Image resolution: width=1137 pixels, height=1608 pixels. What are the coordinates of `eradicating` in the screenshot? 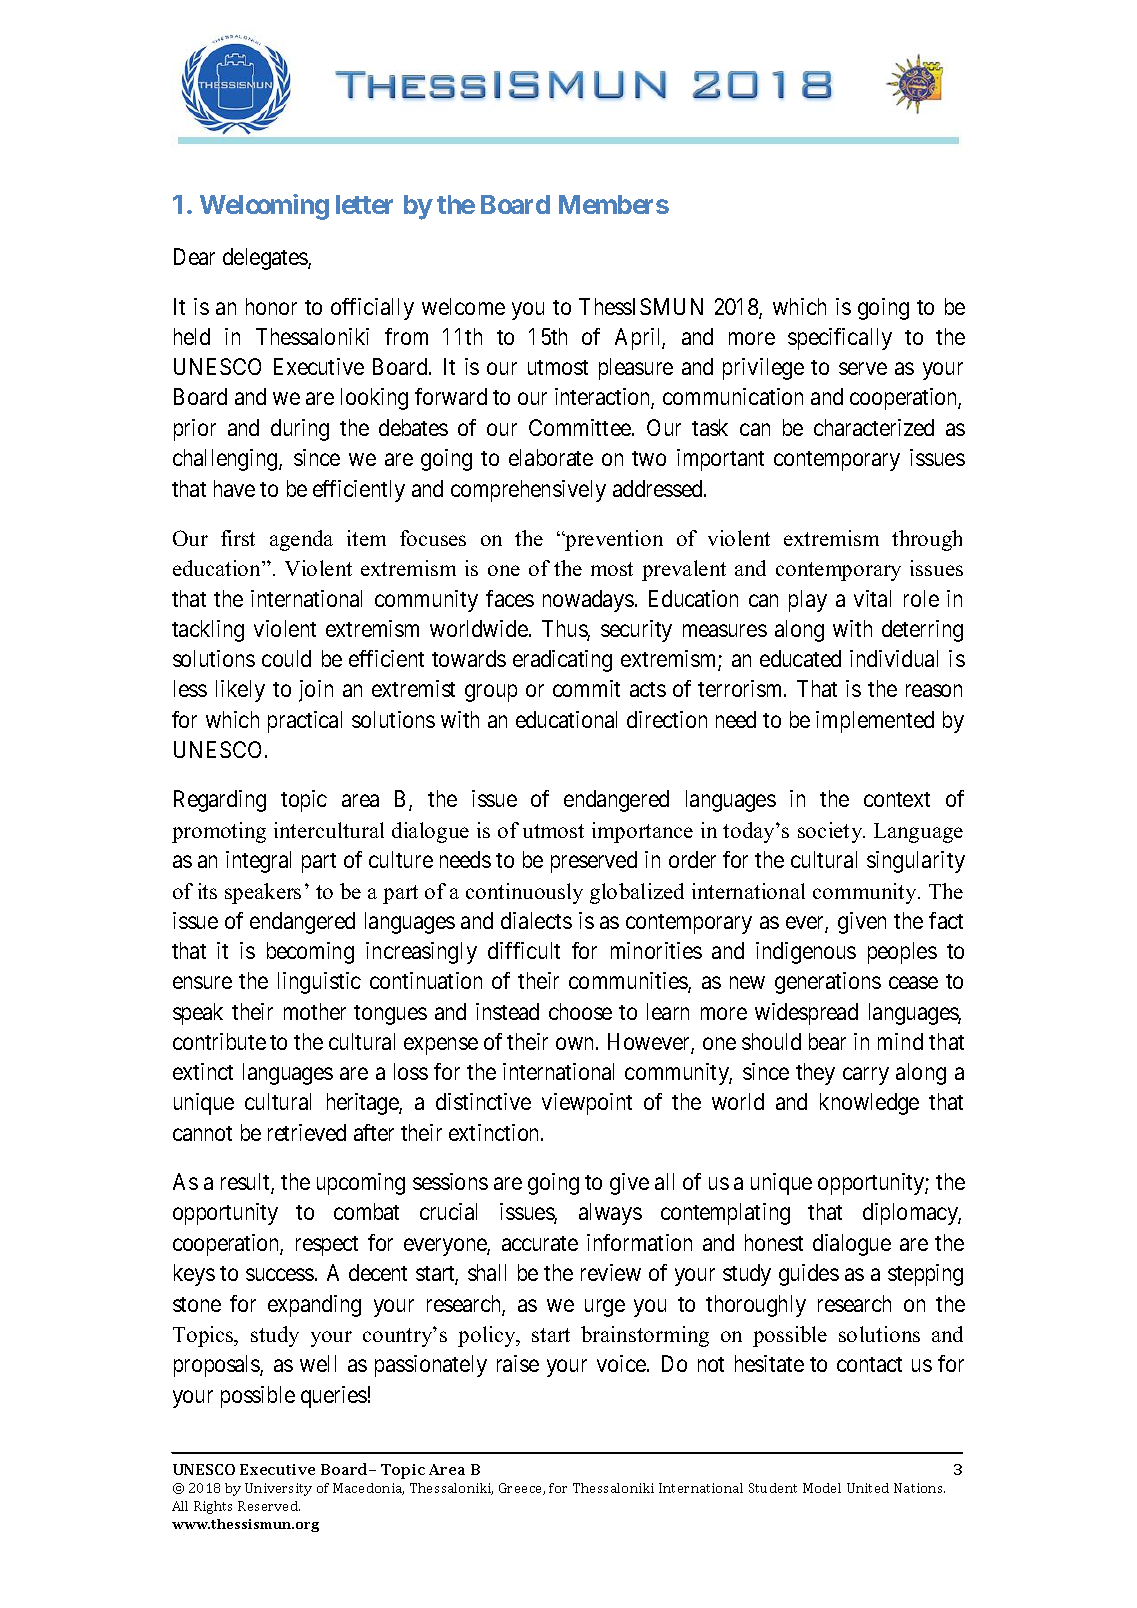 It's located at (562, 661).
